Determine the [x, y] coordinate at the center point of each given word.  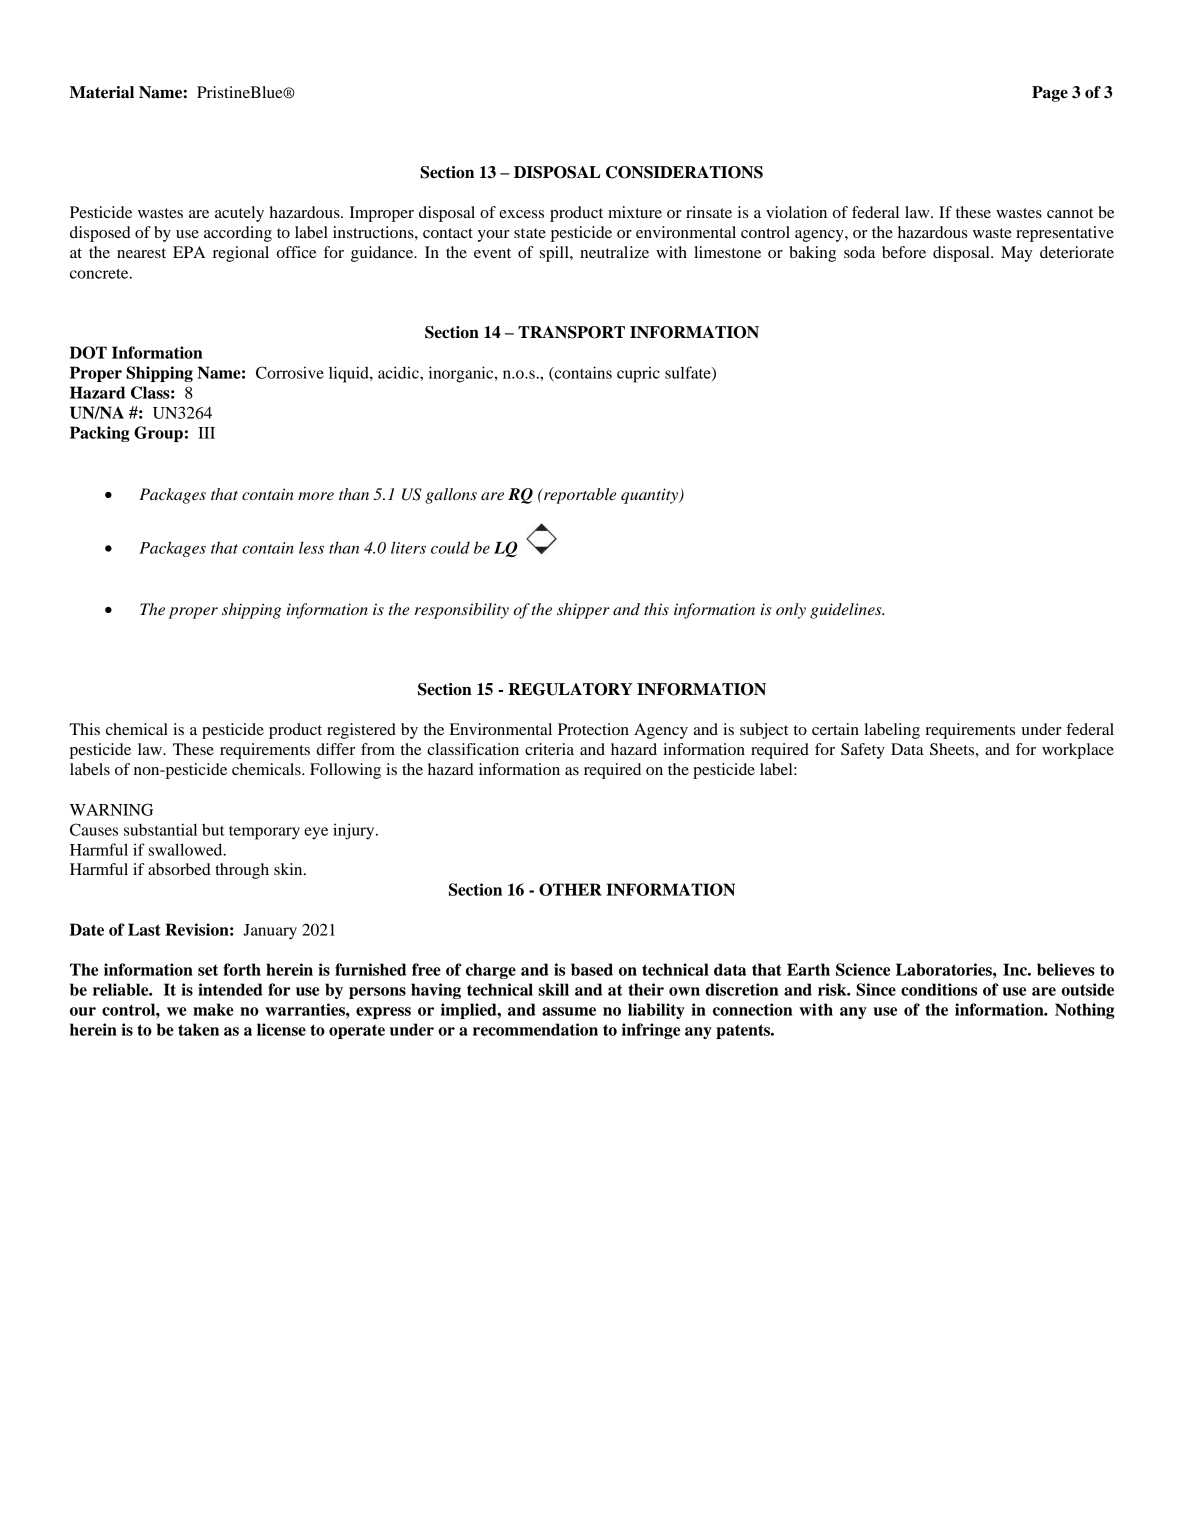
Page [1050, 94]
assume [569, 1011]
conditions [939, 989]
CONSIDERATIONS [684, 172]
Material [102, 92]
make [213, 1009]
